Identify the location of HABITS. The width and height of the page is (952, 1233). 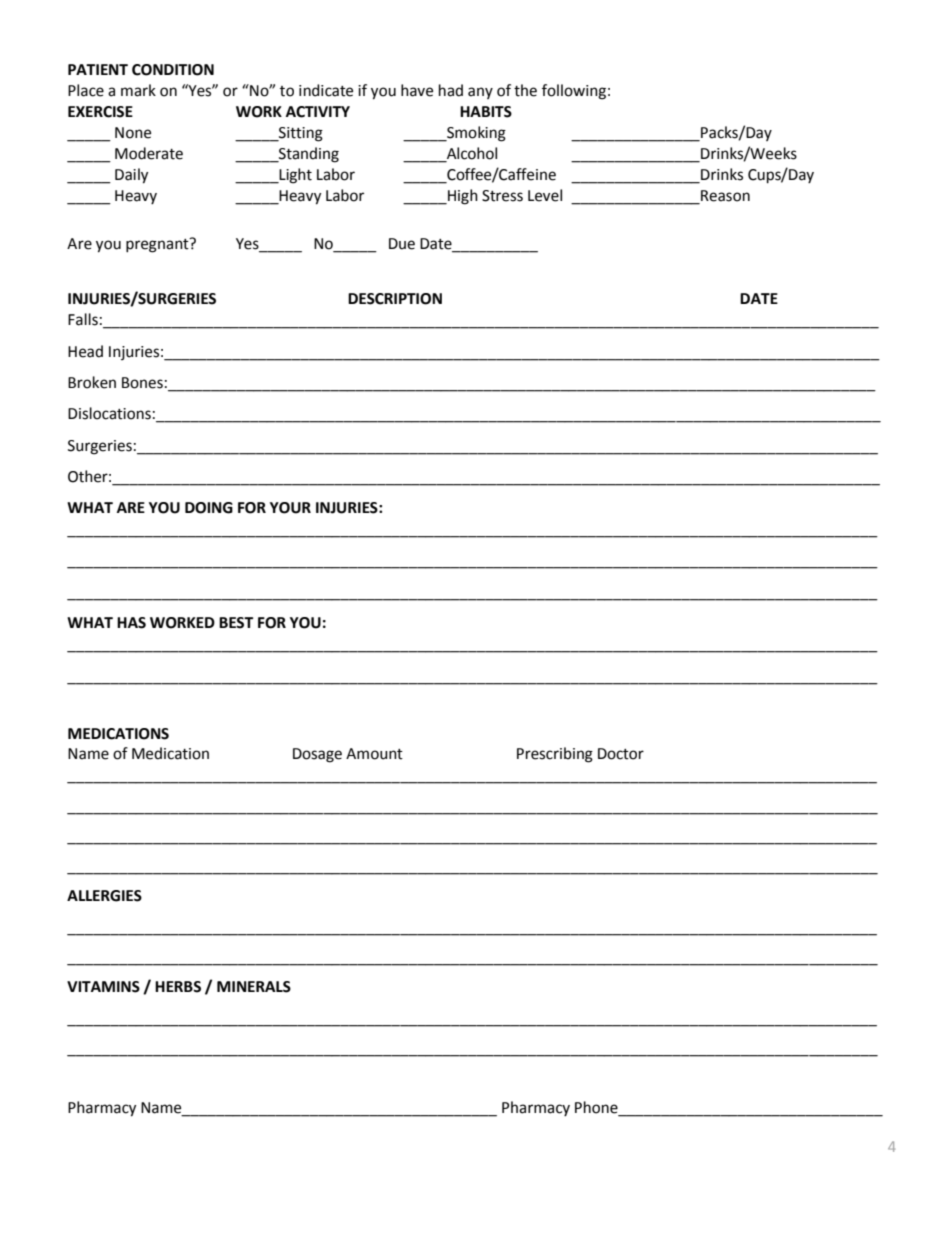
(486, 112).
